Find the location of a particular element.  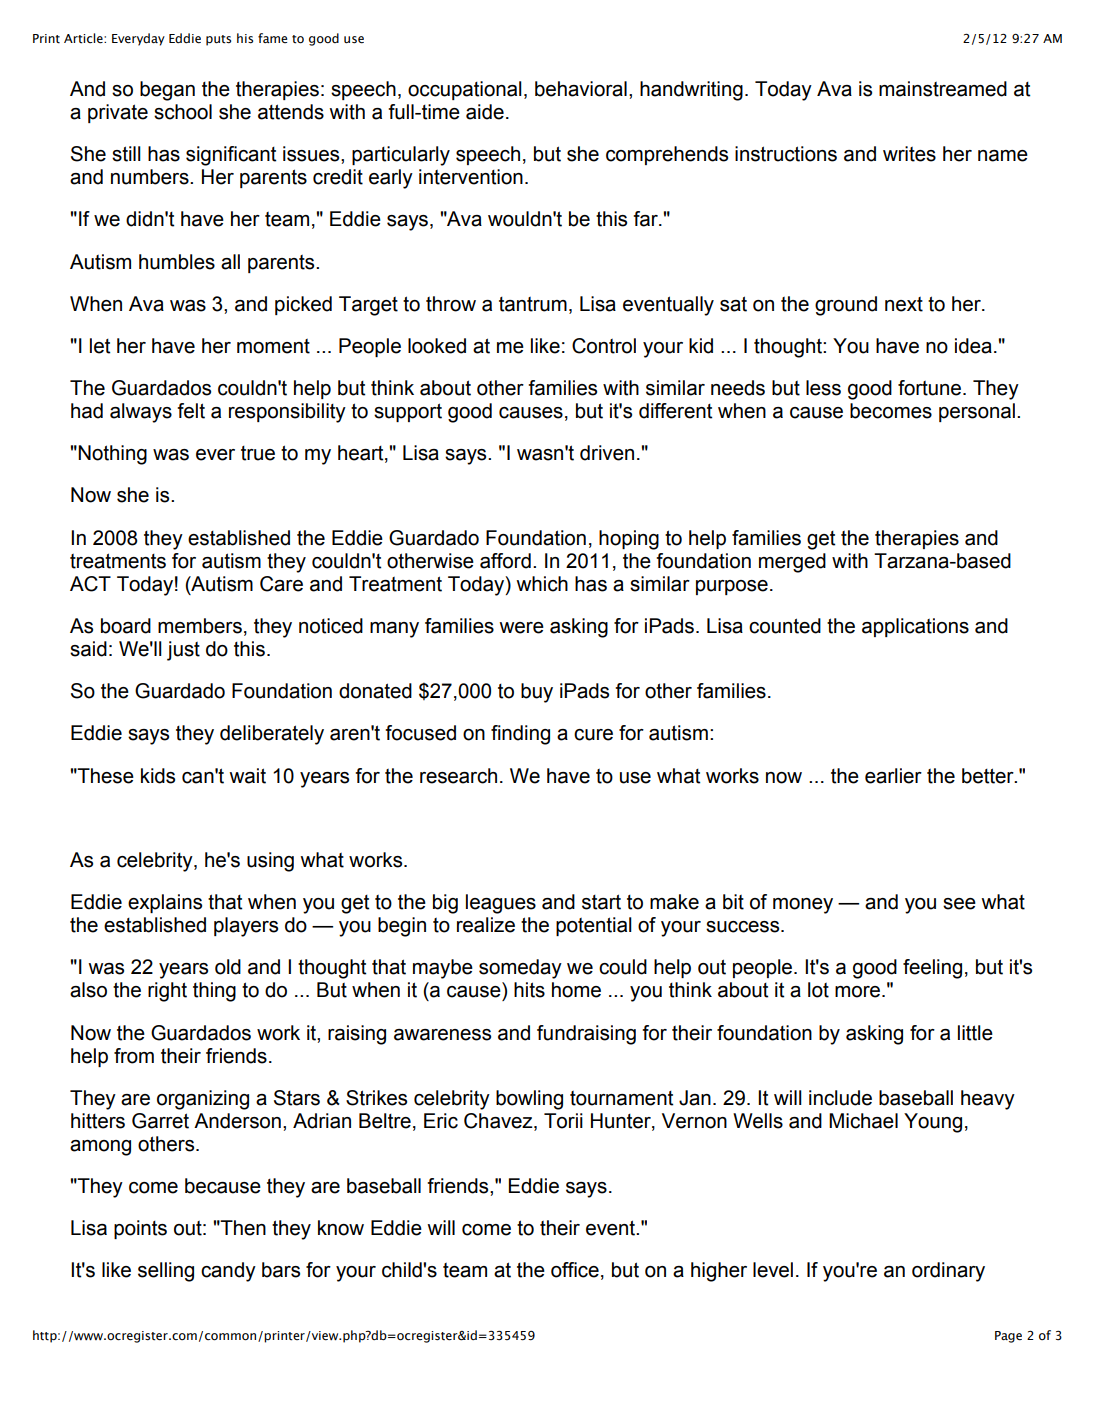

buy is located at coordinates (537, 693).
